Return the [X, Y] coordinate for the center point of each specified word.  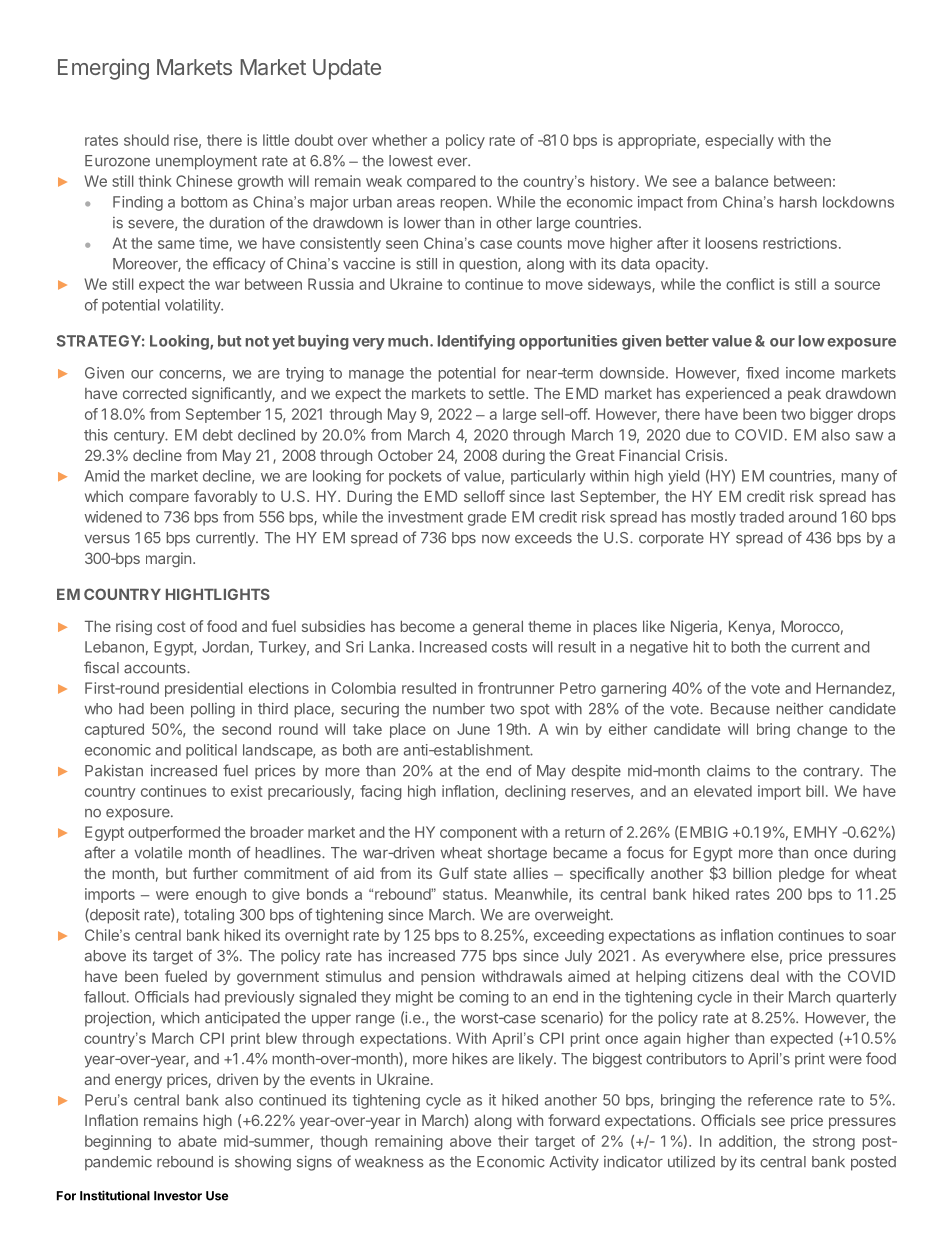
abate [197, 1141]
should [146, 140]
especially [739, 141]
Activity [574, 1163]
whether [399, 140]
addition [745, 1141]
